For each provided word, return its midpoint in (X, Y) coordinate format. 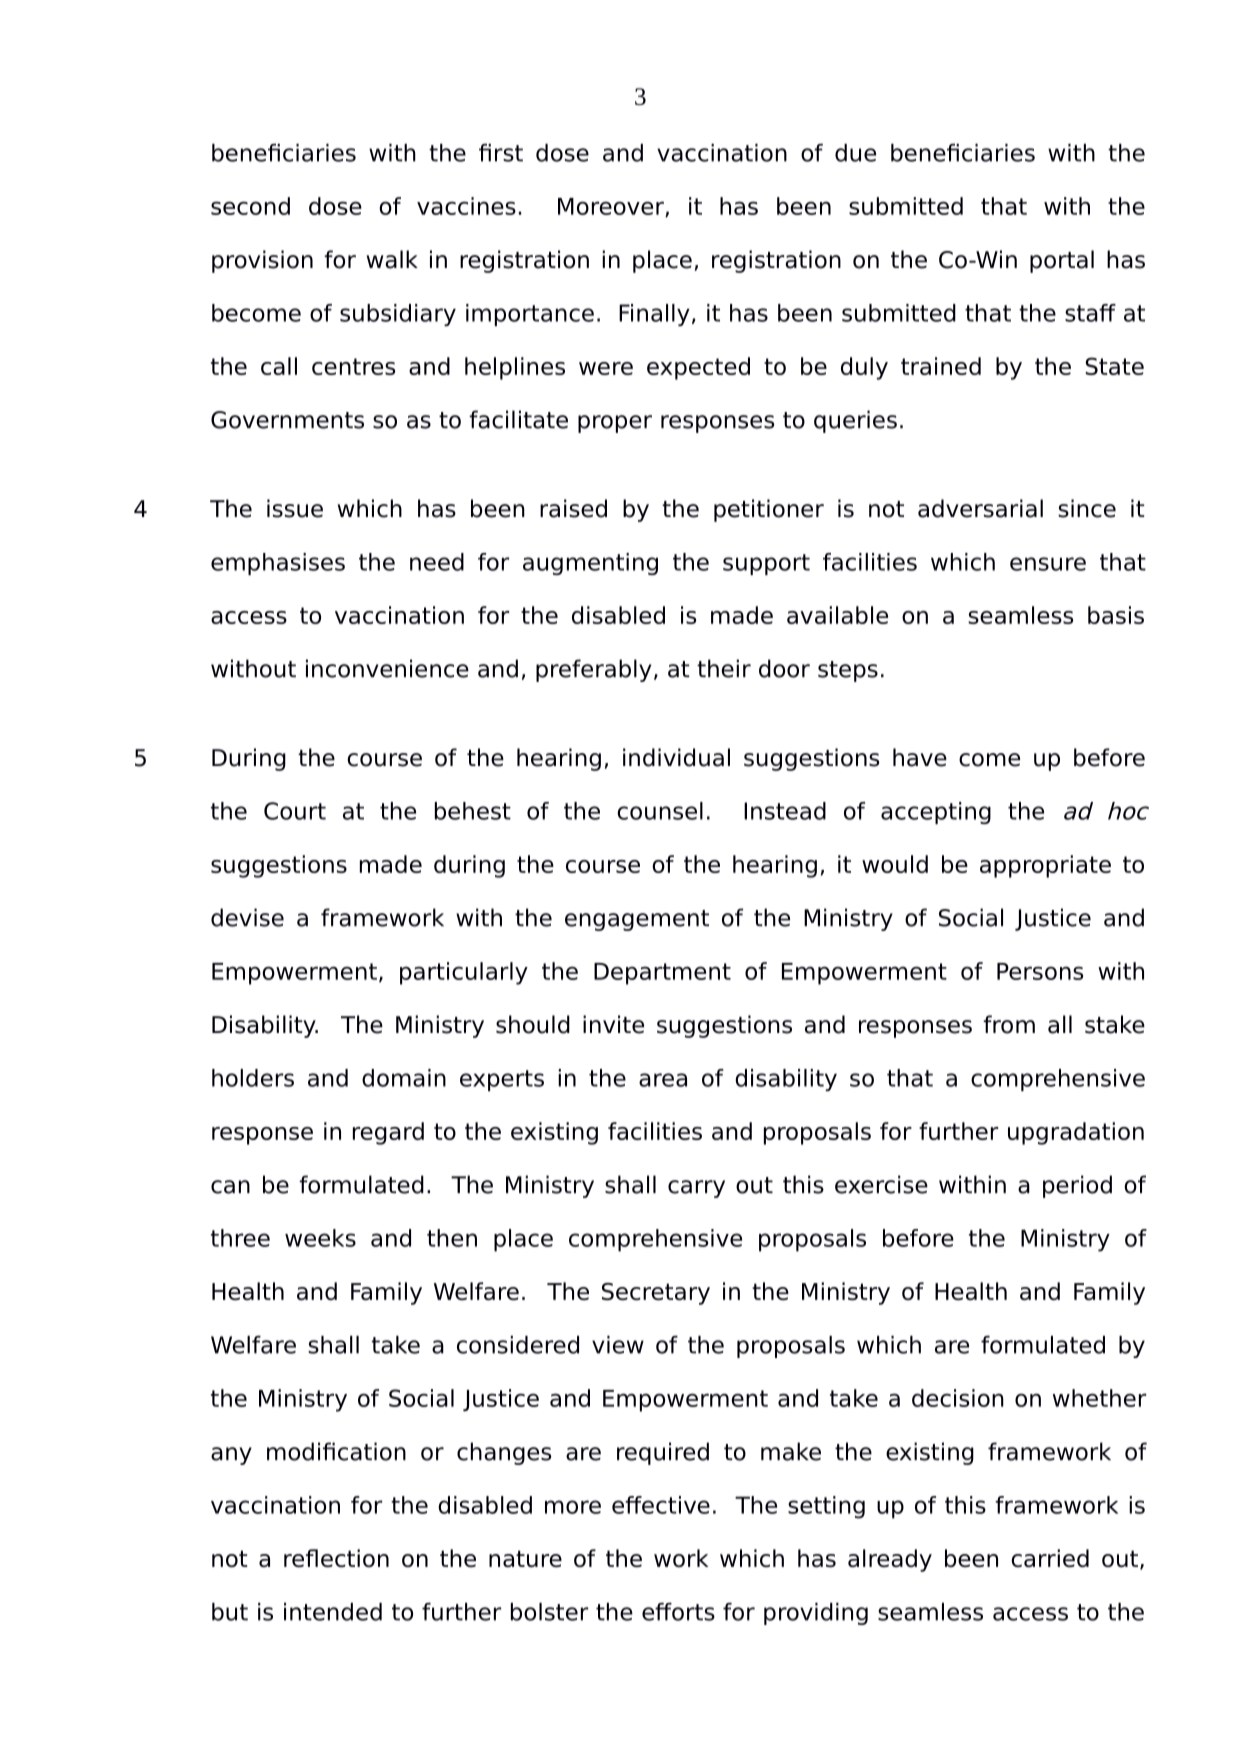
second (250, 206)
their (724, 668)
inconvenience (387, 668)
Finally (654, 315)
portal (1062, 261)
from (1009, 1024)
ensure (1048, 564)
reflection (336, 1558)
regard (388, 1133)
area (663, 1080)
